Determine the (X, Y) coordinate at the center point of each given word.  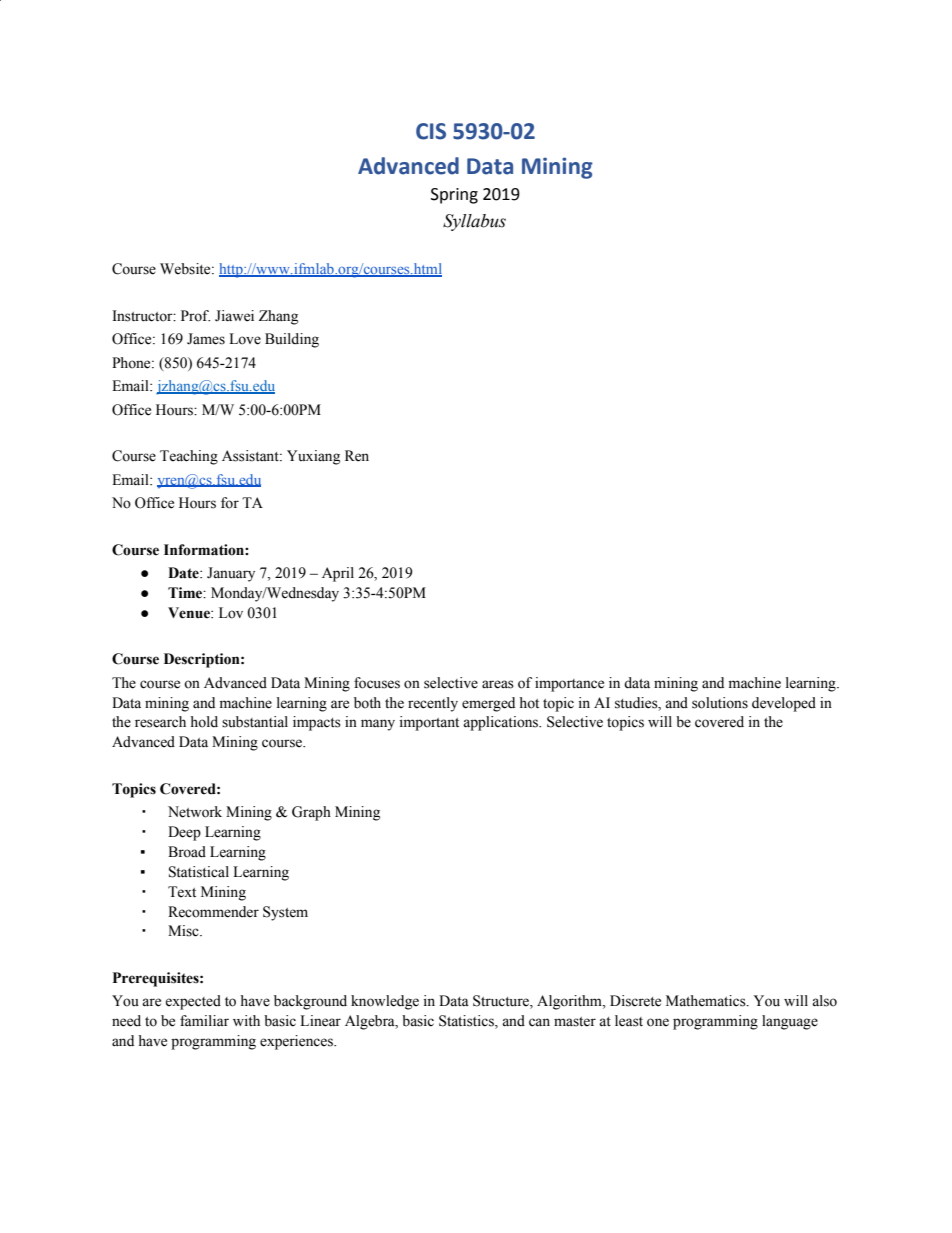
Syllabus (474, 222)
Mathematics (707, 1001)
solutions (720, 703)
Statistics (467, 1022)
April (338, 574)
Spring (454, 196)
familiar (204, 1020)
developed (784, 704)
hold (204, 722)
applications (502, 723)
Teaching (189, 457)
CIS (431, 131)
